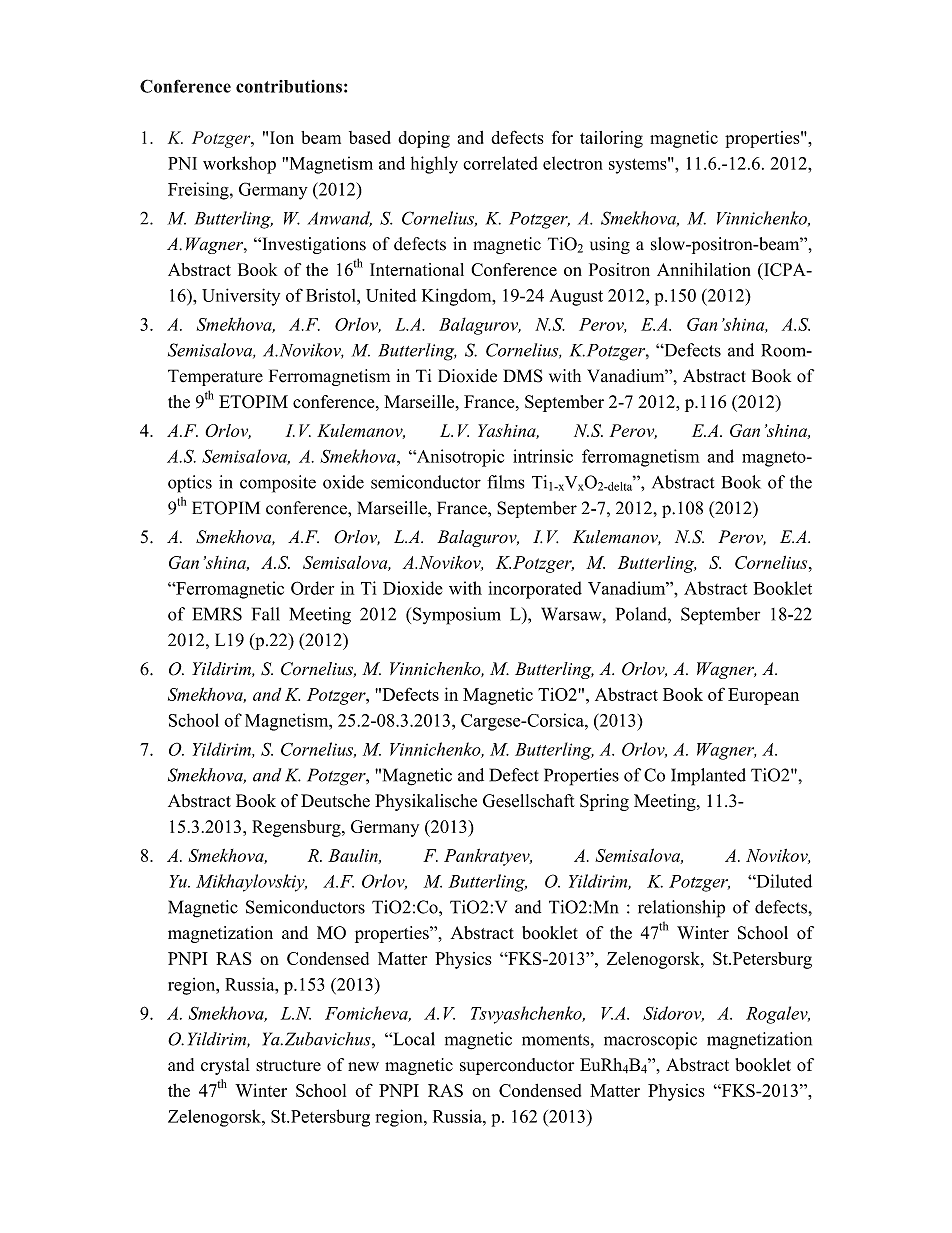 This screenshot has width=952, height=1233. Describe the element at coordinates (517, 1066) in the screenshot. I see `superconductor` at that location.
